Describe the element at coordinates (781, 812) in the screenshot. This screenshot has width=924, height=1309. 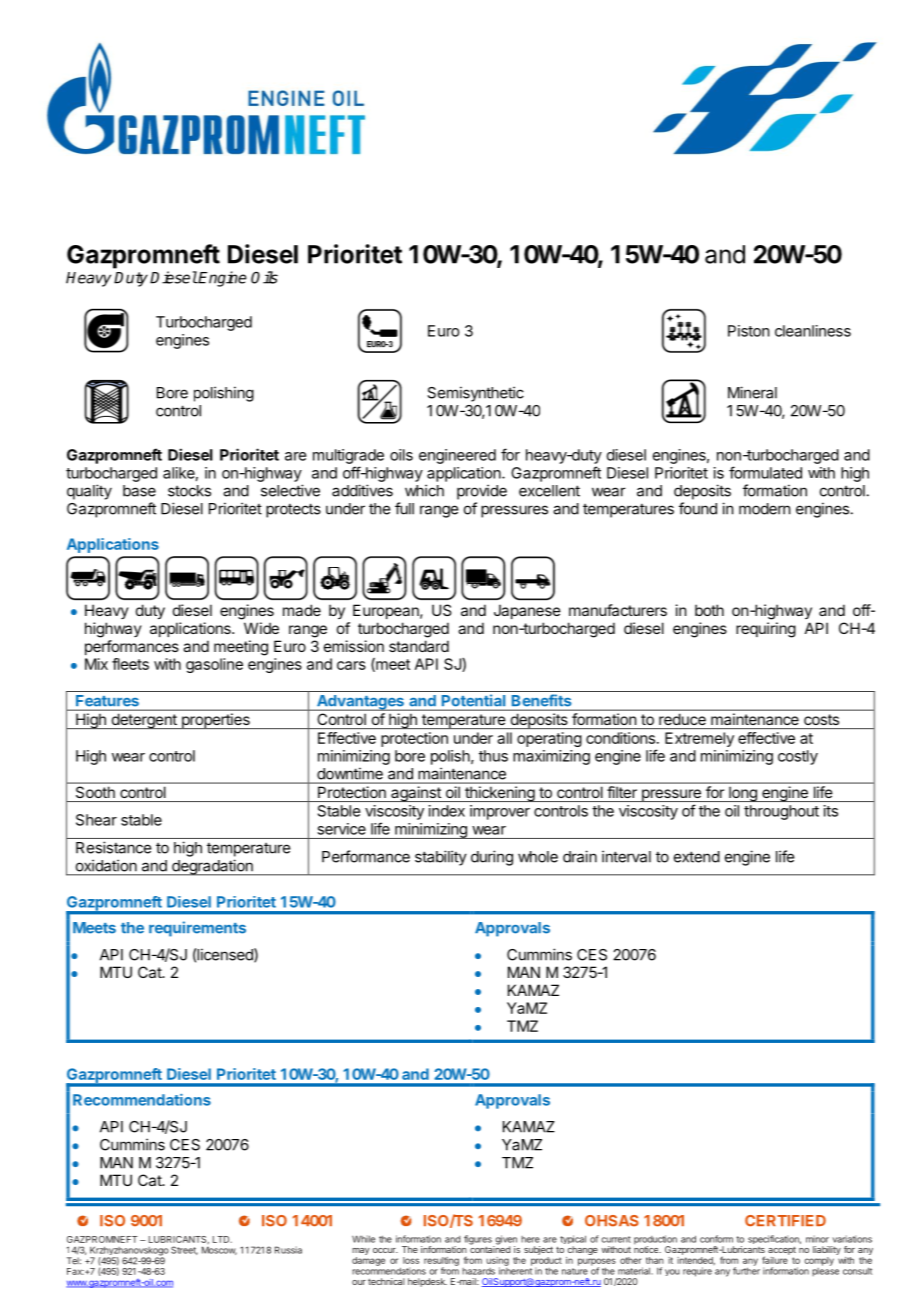
I see `throughout` at that location.
